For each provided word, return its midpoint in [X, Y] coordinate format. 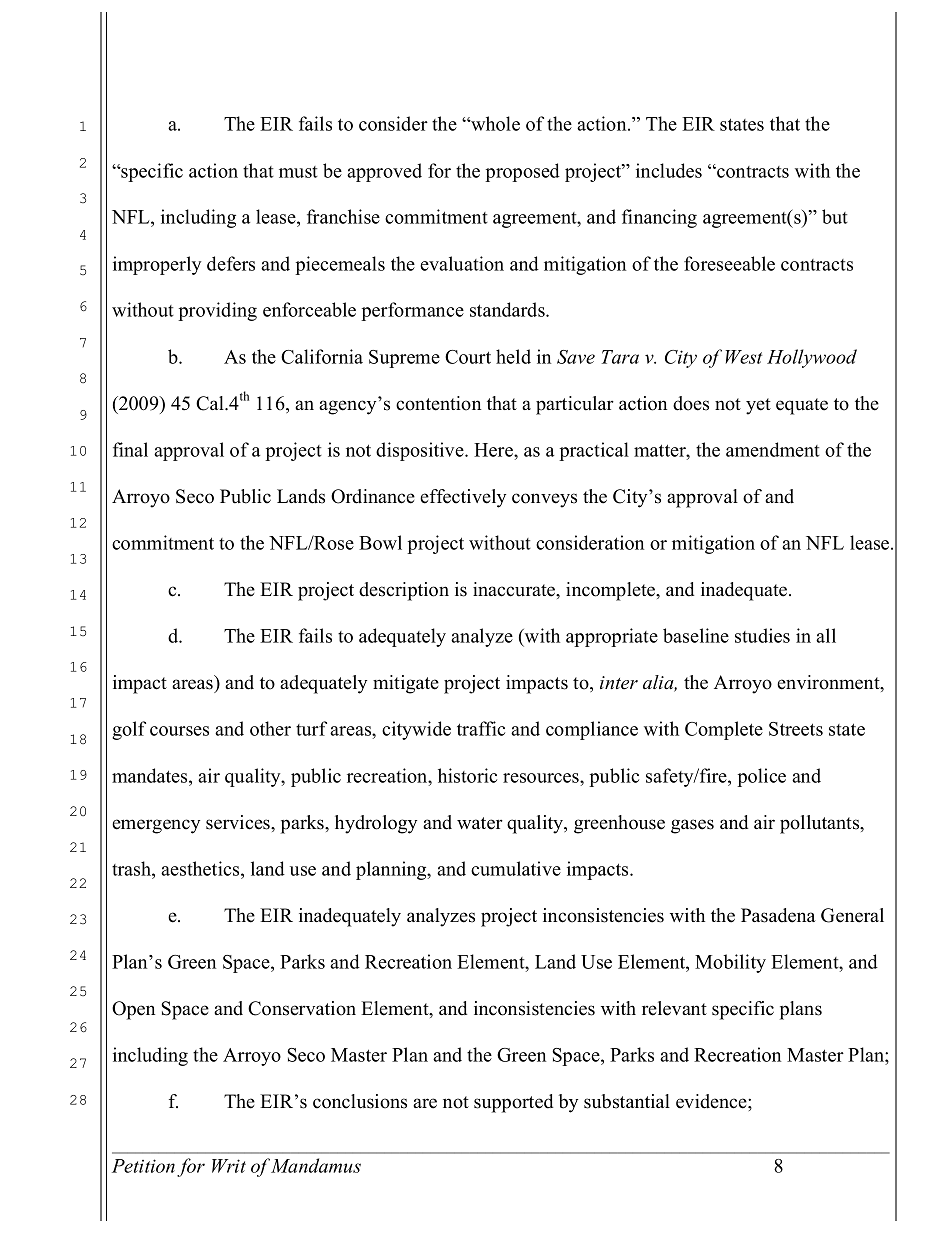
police [761, 777]
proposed [522, 172]
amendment [773, 449]
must [298, 172]
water [480, 823]
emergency [156, 826]
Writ [229, 1166]
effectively [463, 498]
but [835, 216]
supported [513, 1103]
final [130, 449]
